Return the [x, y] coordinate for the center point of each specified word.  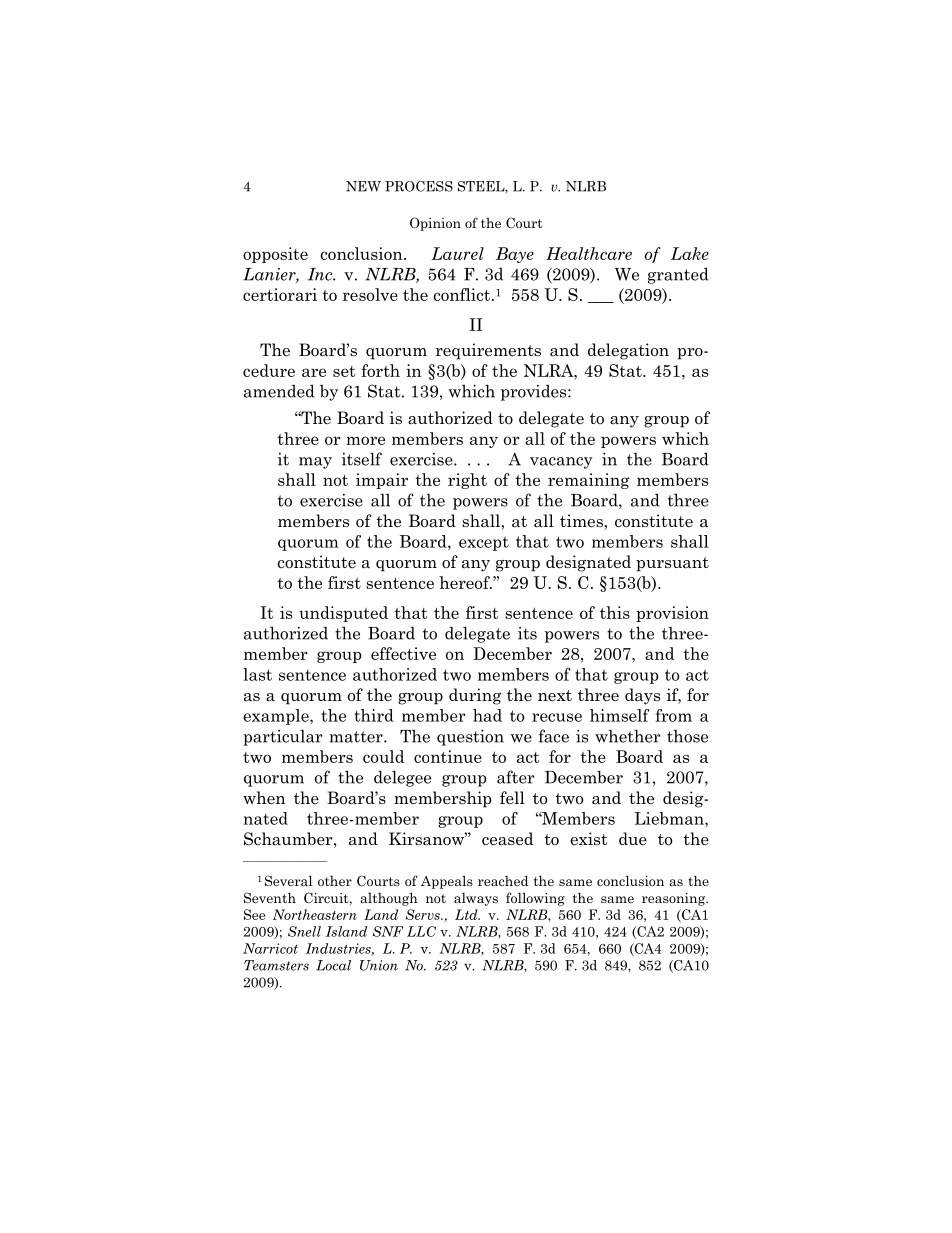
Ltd [467, 914]
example [277, 717]
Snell [304, 931]
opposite [275, 255]
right [467, 481]
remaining [589, 481]
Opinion [435, 224]
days [642, 696]
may [315, 463]
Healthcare [589, 253]
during [475, 696]
